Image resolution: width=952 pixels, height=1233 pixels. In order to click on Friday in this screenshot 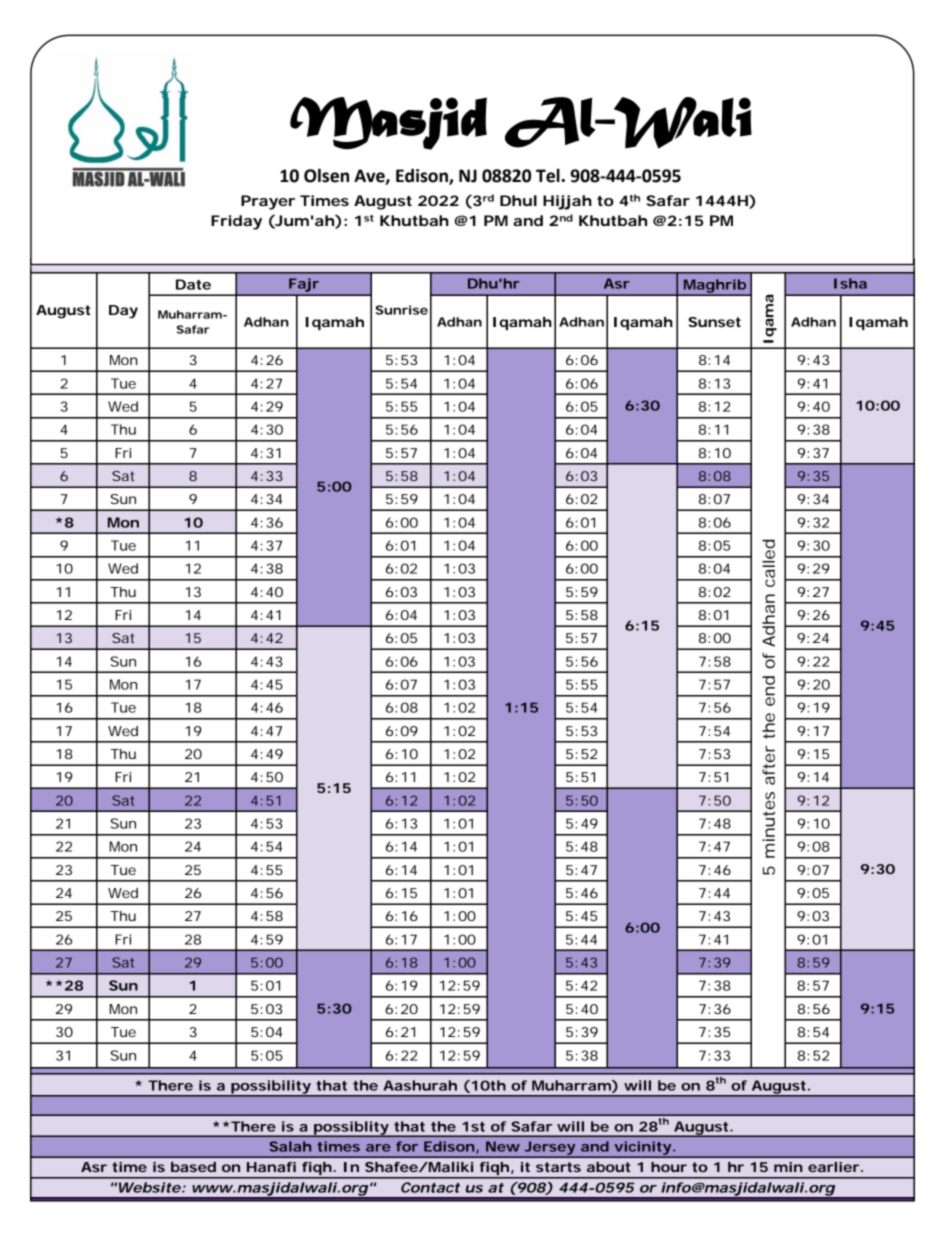, I will do `click(236, 222)`.
